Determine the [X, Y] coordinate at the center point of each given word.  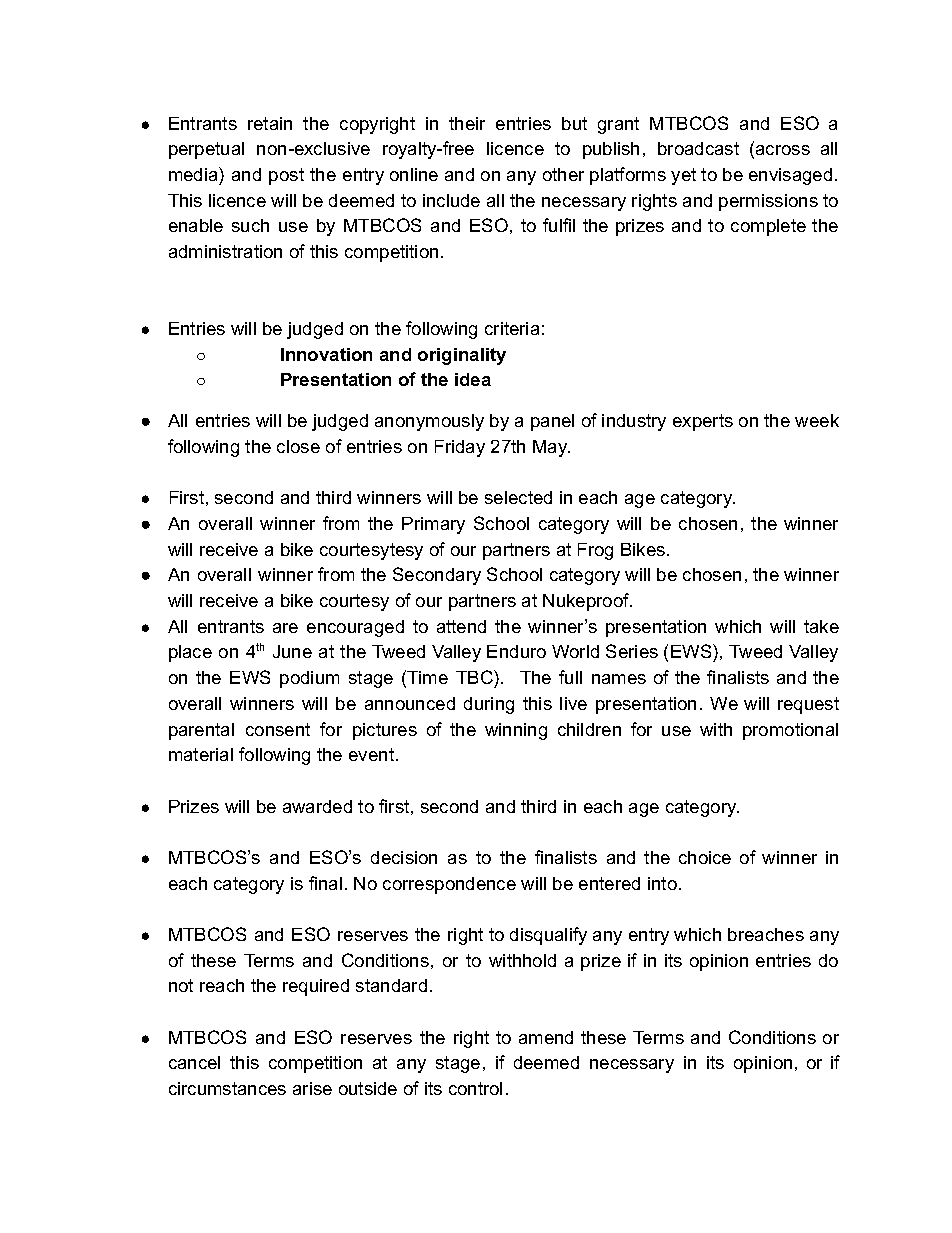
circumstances [227, 1088]
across [783, 150]
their [467, 123]
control [475, 1088]
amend [546, 1037]
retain [270, 123]
